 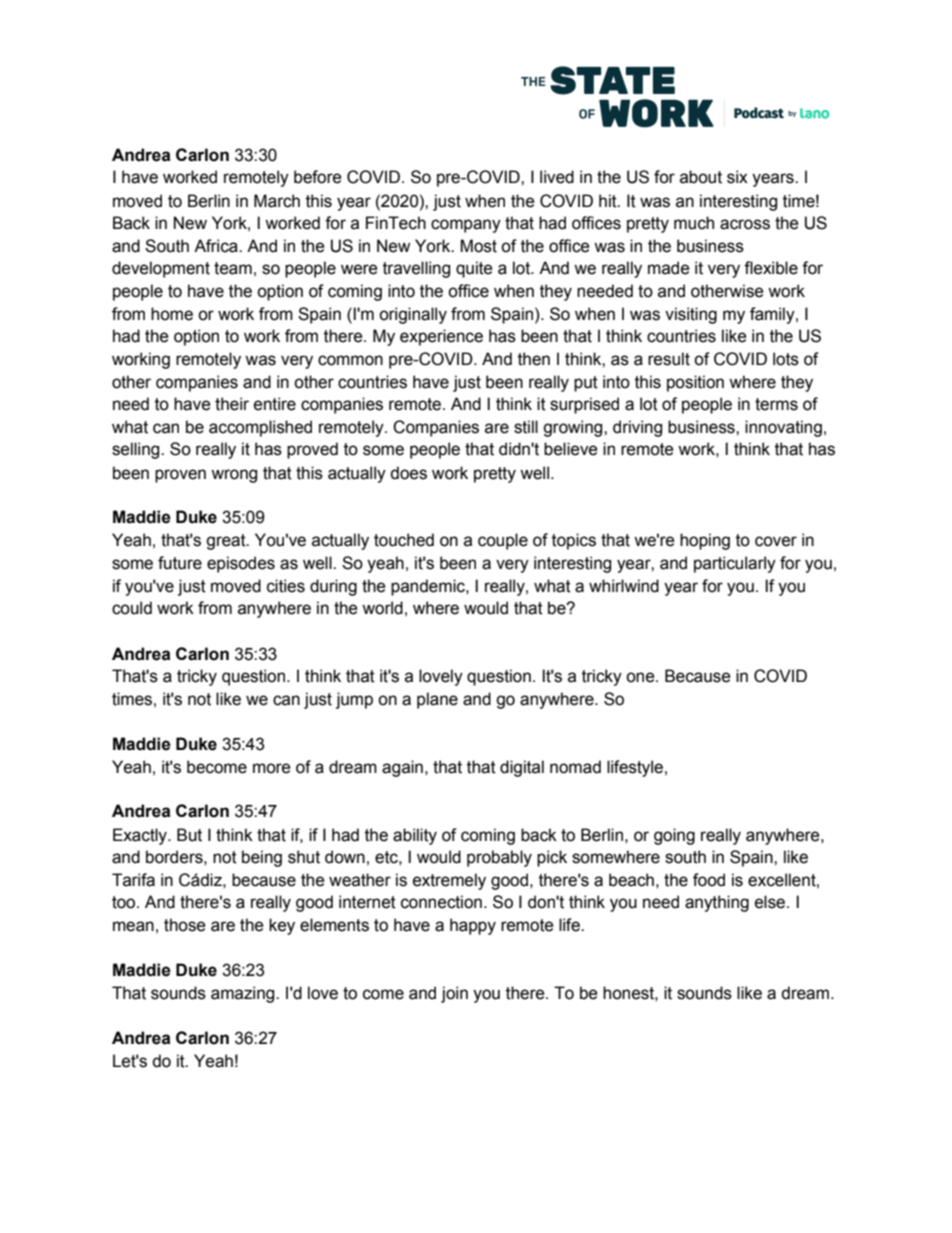 I want to click on does, so click(x=408, y=473).
